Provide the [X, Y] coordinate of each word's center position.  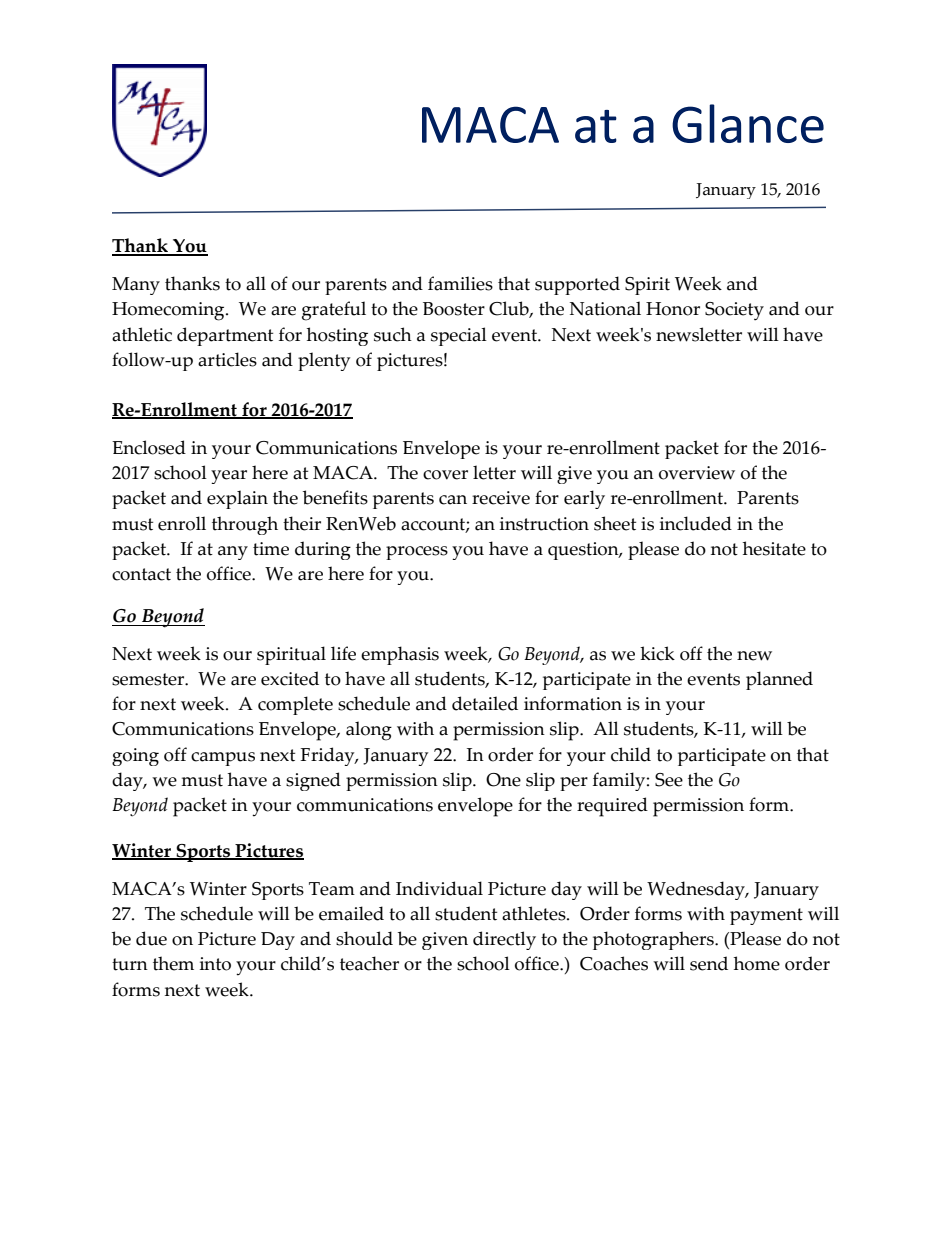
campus [223, 759]
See [669, 780]
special [459, 336]
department [225, 336]
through [245, 525]
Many [136, 286]
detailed [485, 703]
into [215, 964]
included [696, 523]
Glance [748, 123]
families [460, 283]
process [417, 553]
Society [734, 311]
